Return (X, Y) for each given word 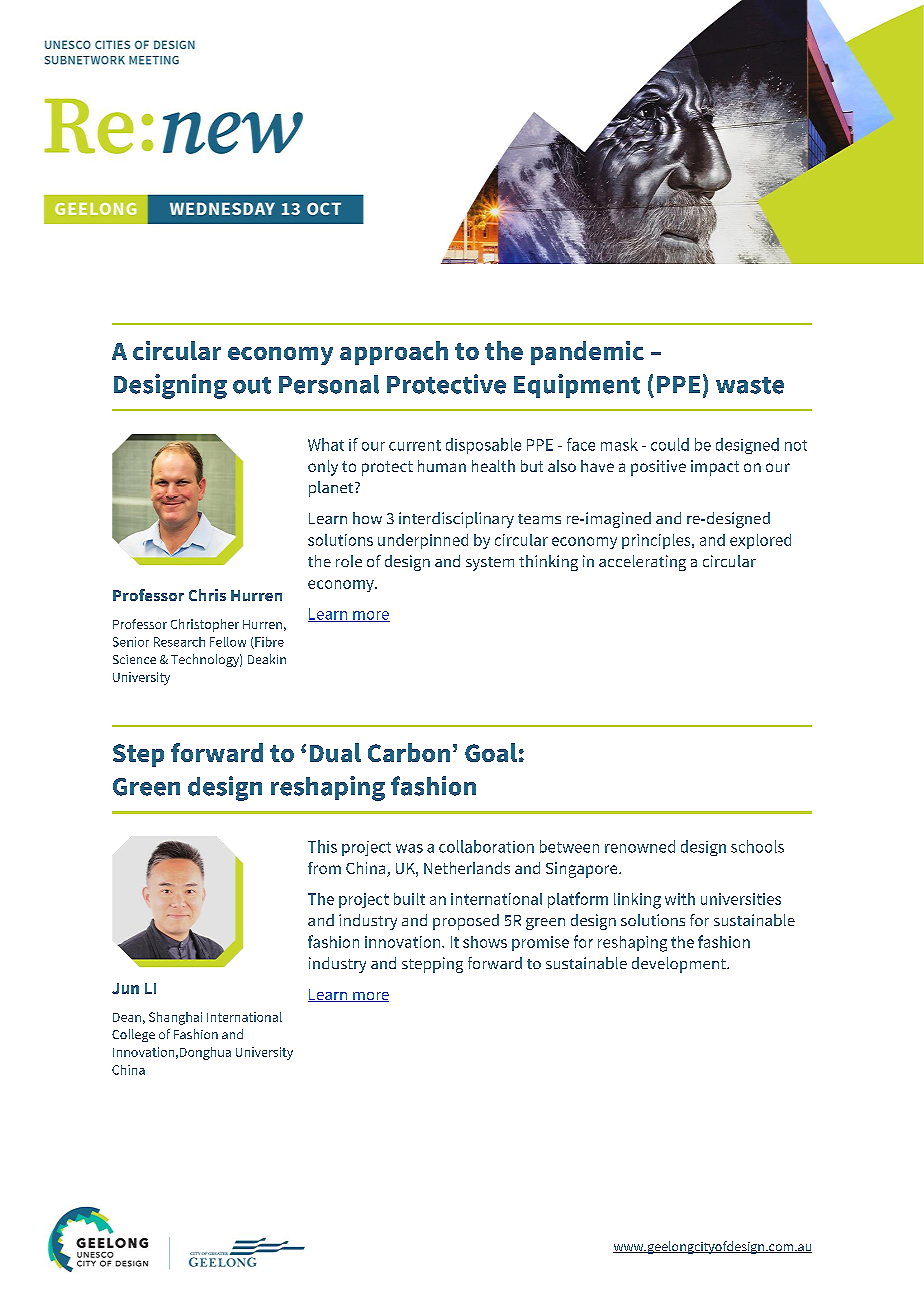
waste (750, 385)
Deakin (267, 659)
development (680, 965)
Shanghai (175, 1018)
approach (394, 353)
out (252, 385)
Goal (491, 752)
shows (485, 942)
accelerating (642, 563)
